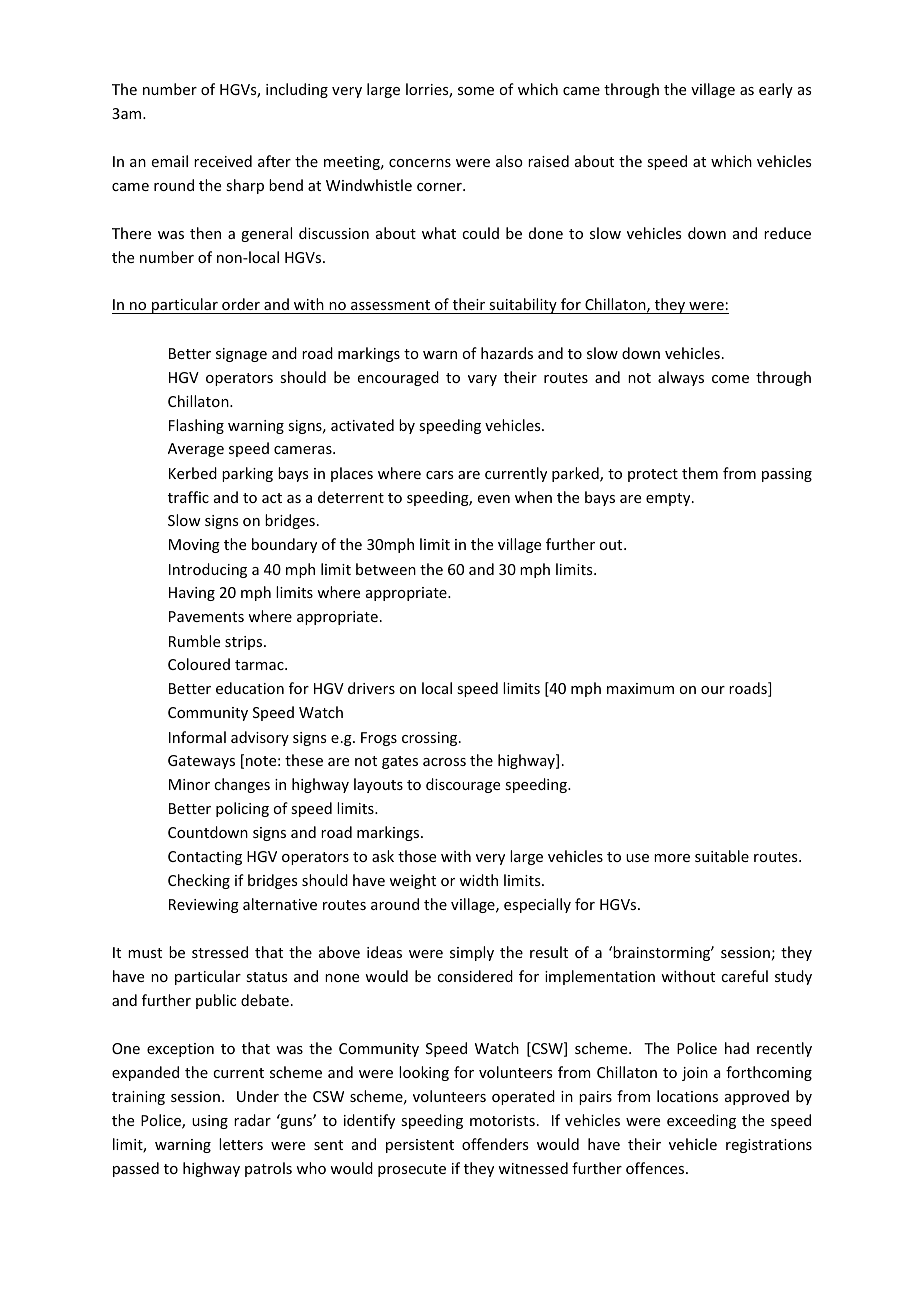 The width and height of the document is (924, 1308). I want to click on received, so click(223, 161).
